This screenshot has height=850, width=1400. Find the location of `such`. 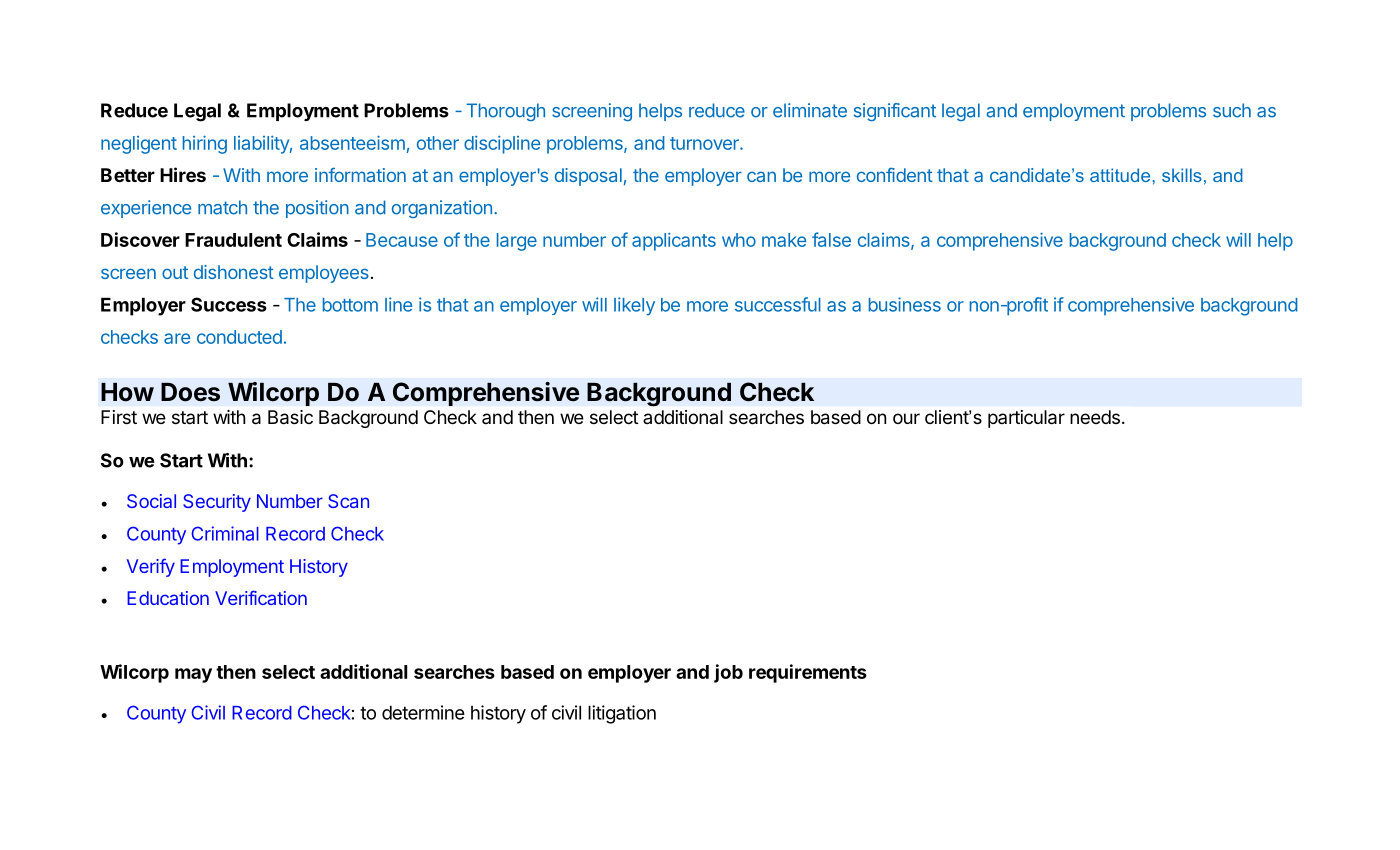

such is located at coordinates (1232, 110).
